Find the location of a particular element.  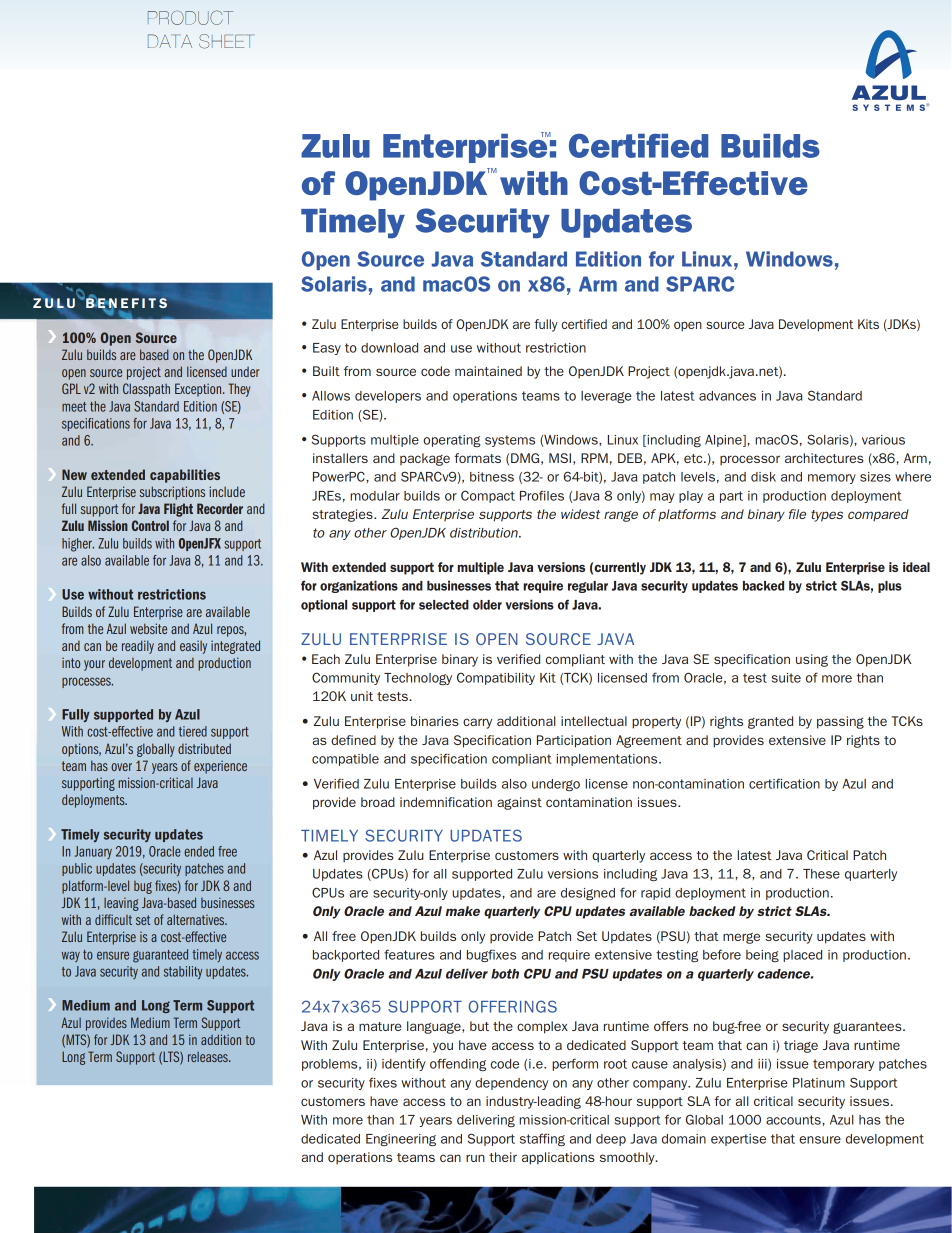

experience is located at coordinates (220, 767).
